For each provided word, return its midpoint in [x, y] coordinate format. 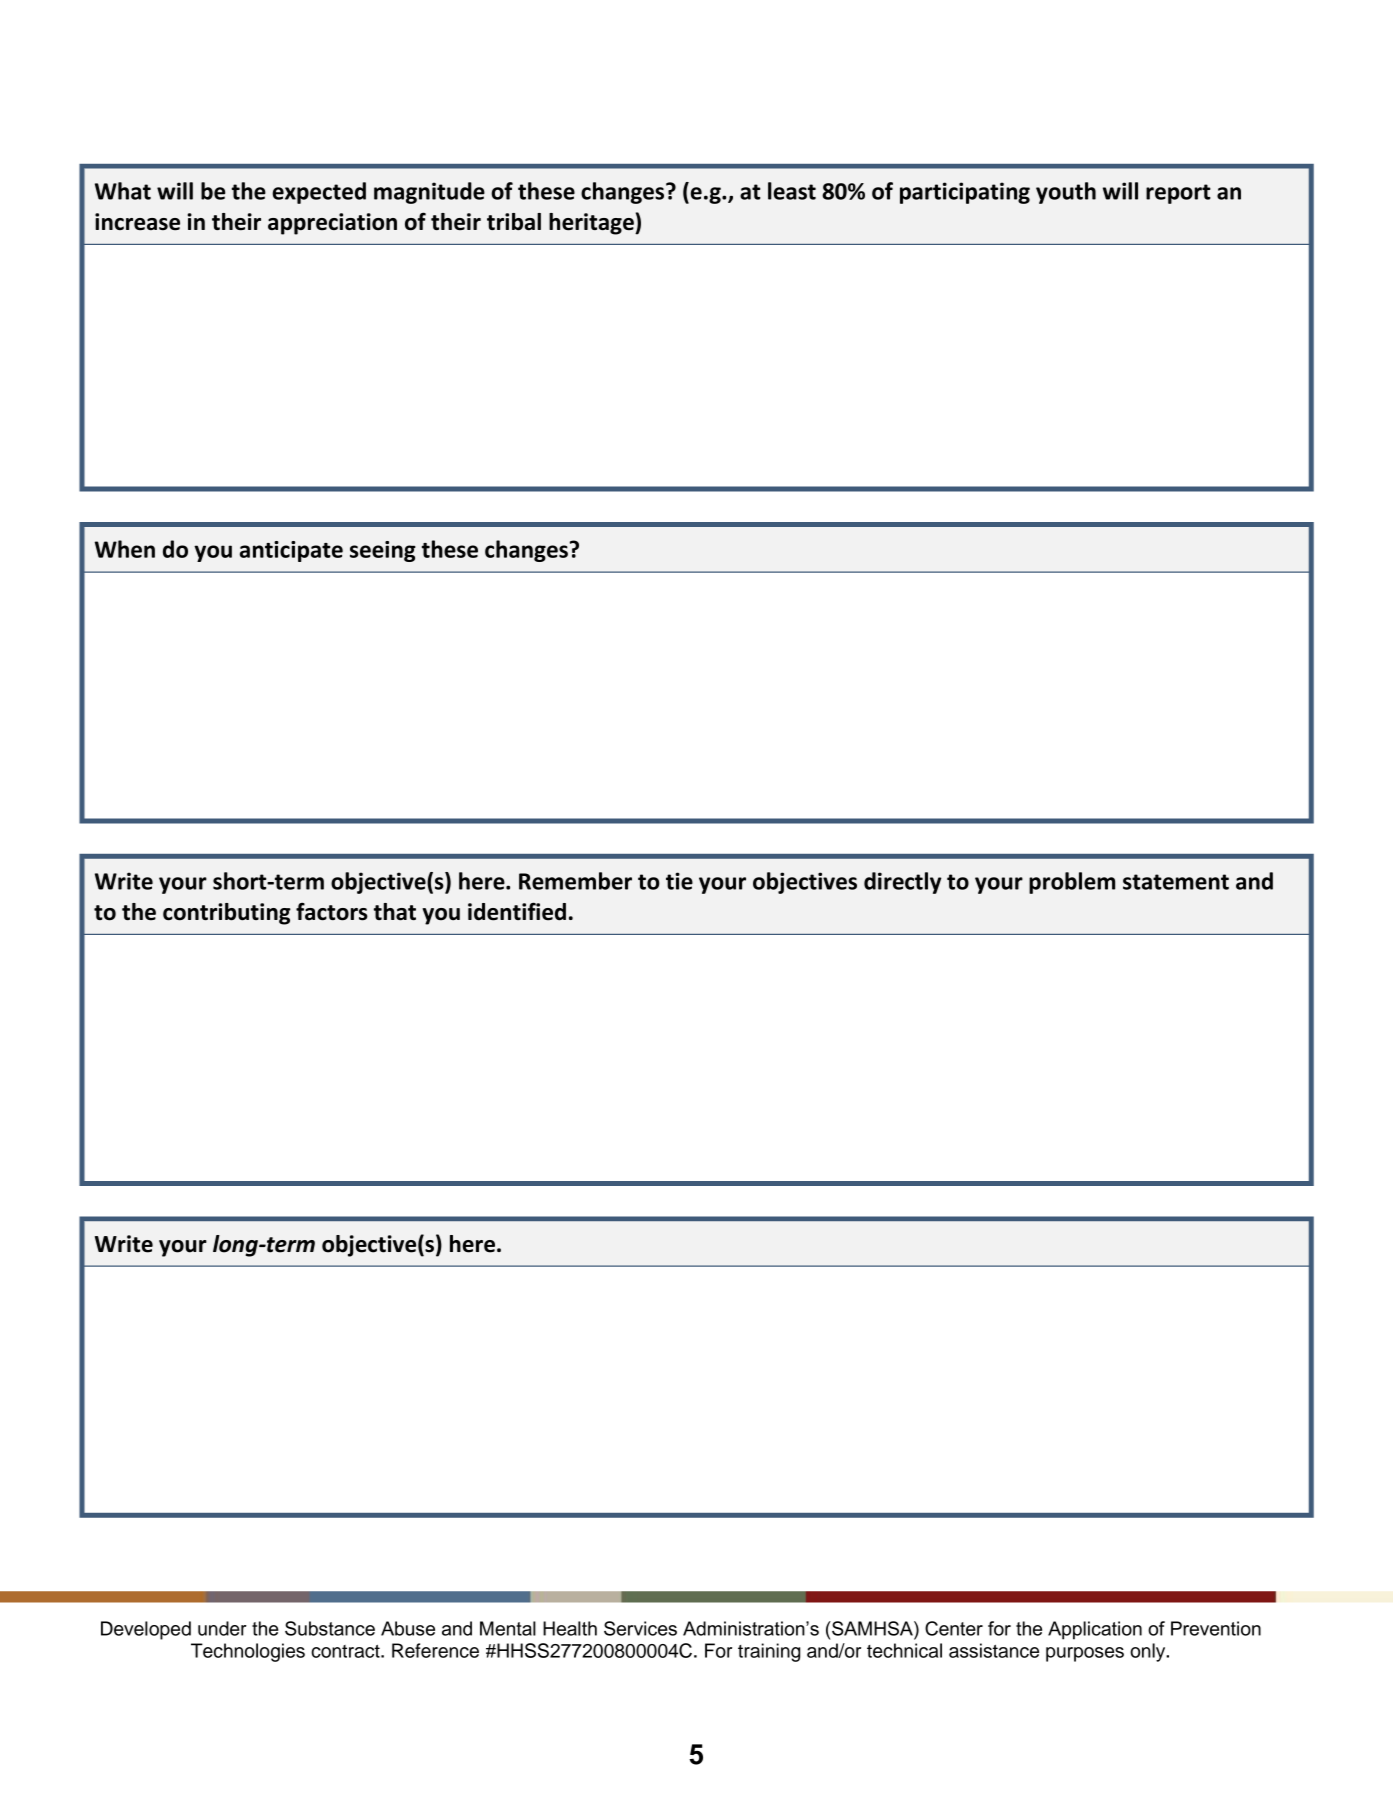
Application [1095, 1630]
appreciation [332, 224]
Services [640, 1628]
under [222, 1628]
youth [1066, 193]
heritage [592, 224]
